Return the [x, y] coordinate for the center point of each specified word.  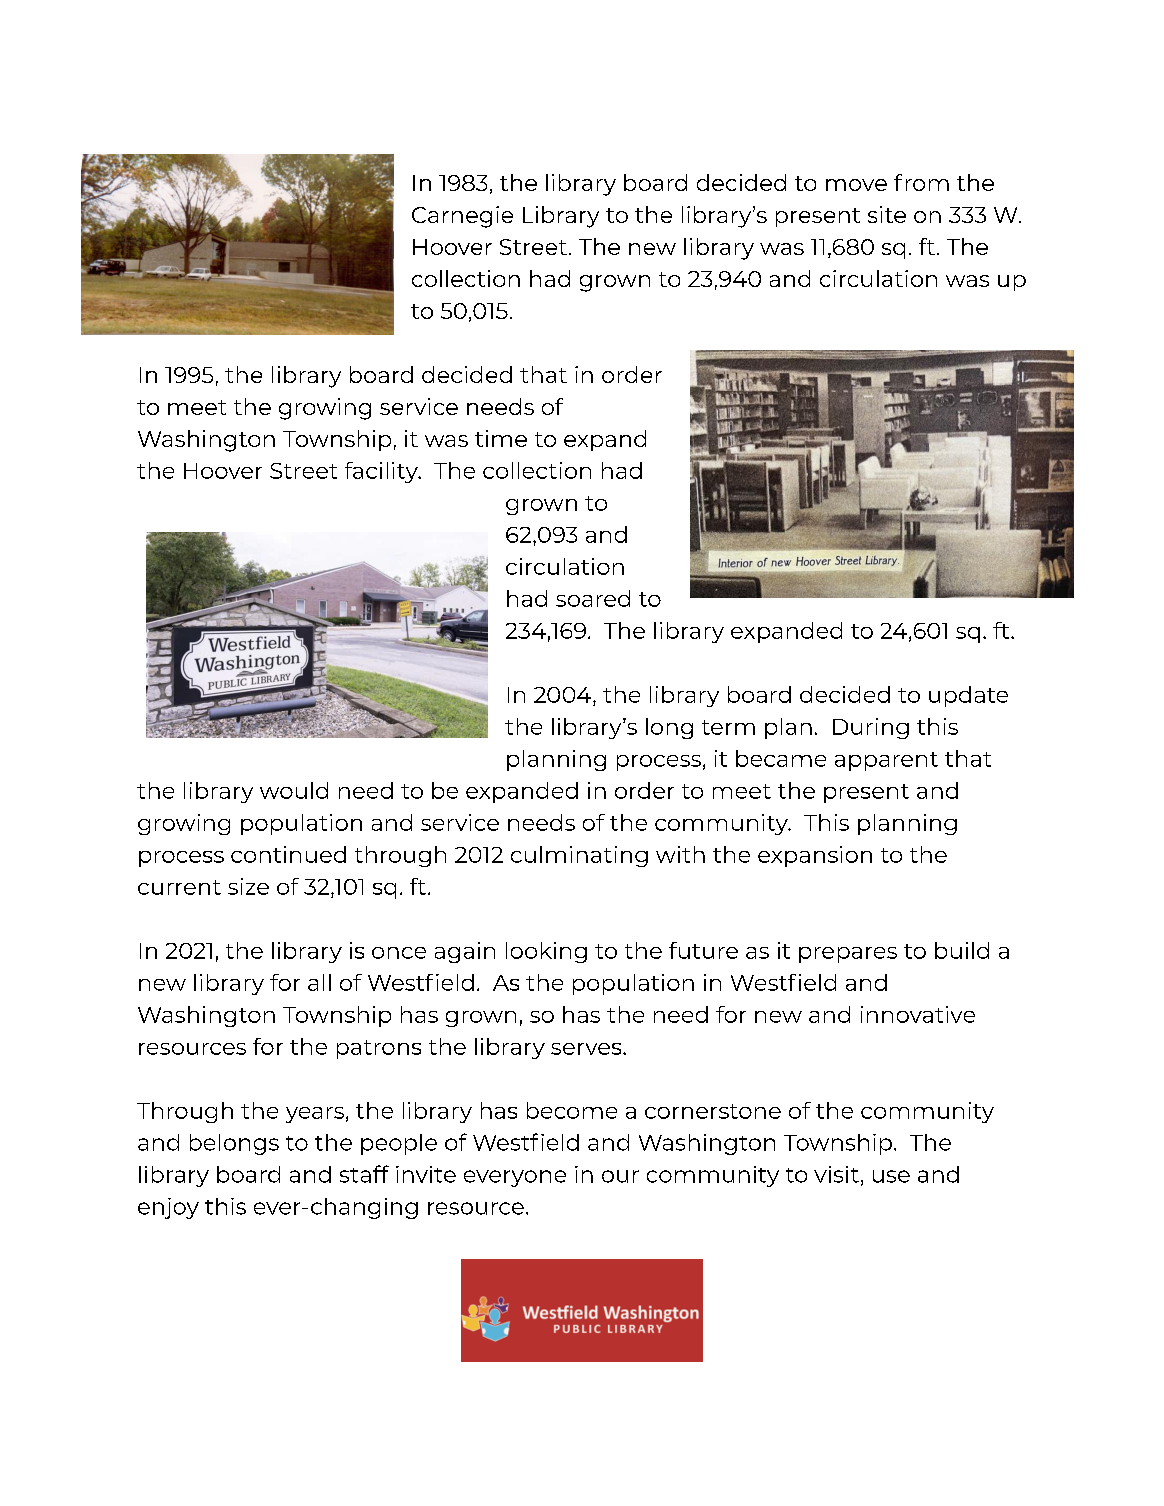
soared [593, 598]
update [968, 696]
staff [364, 1174]
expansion [815, 856]
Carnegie [462, 217]
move [856, 185]
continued [288, 854]
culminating [579, 856]
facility [382, 472]
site [887, 214]
